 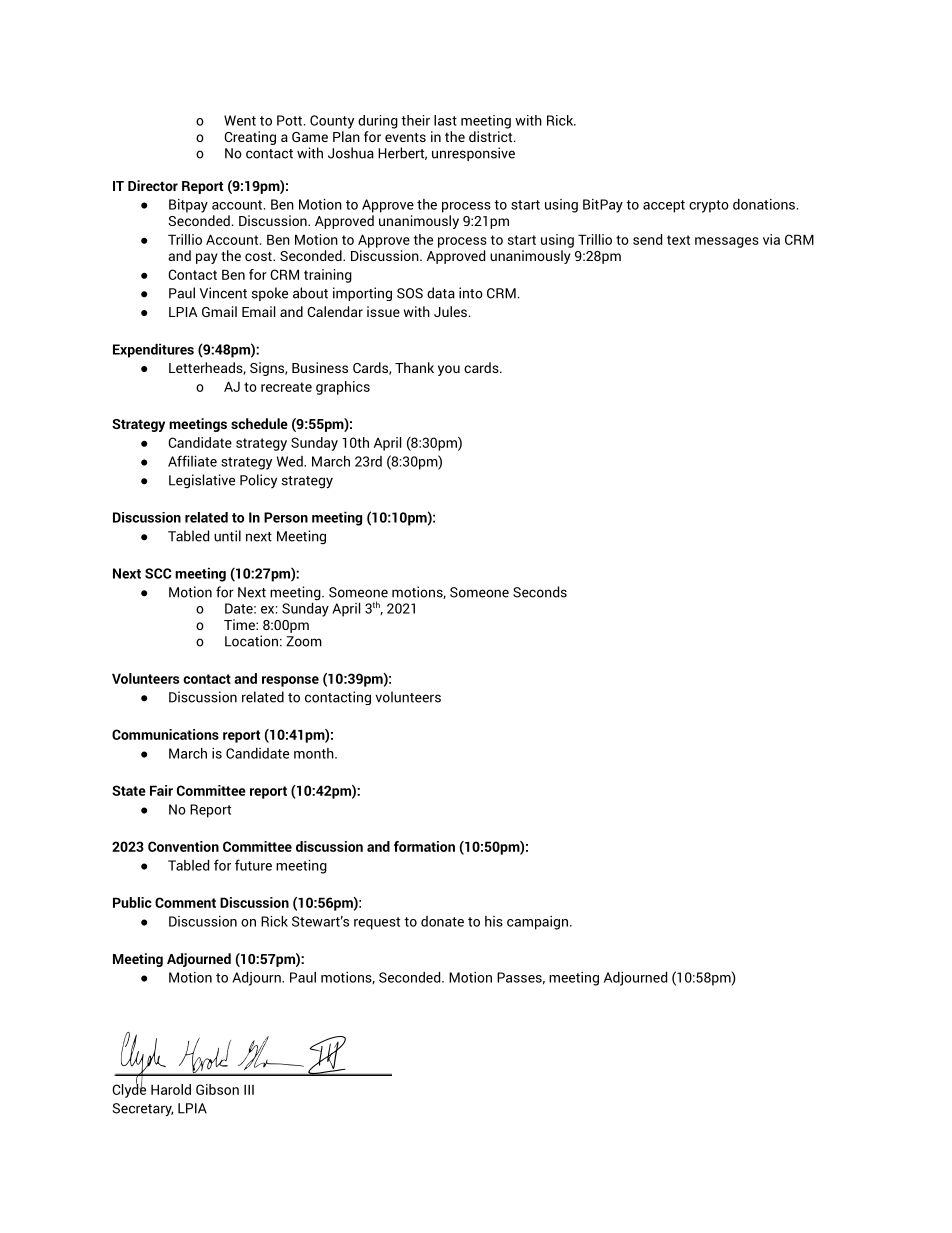 What do you see at coordinates (709, 206) in the document?
I see `crypto` at bounding box center [709, 206].
